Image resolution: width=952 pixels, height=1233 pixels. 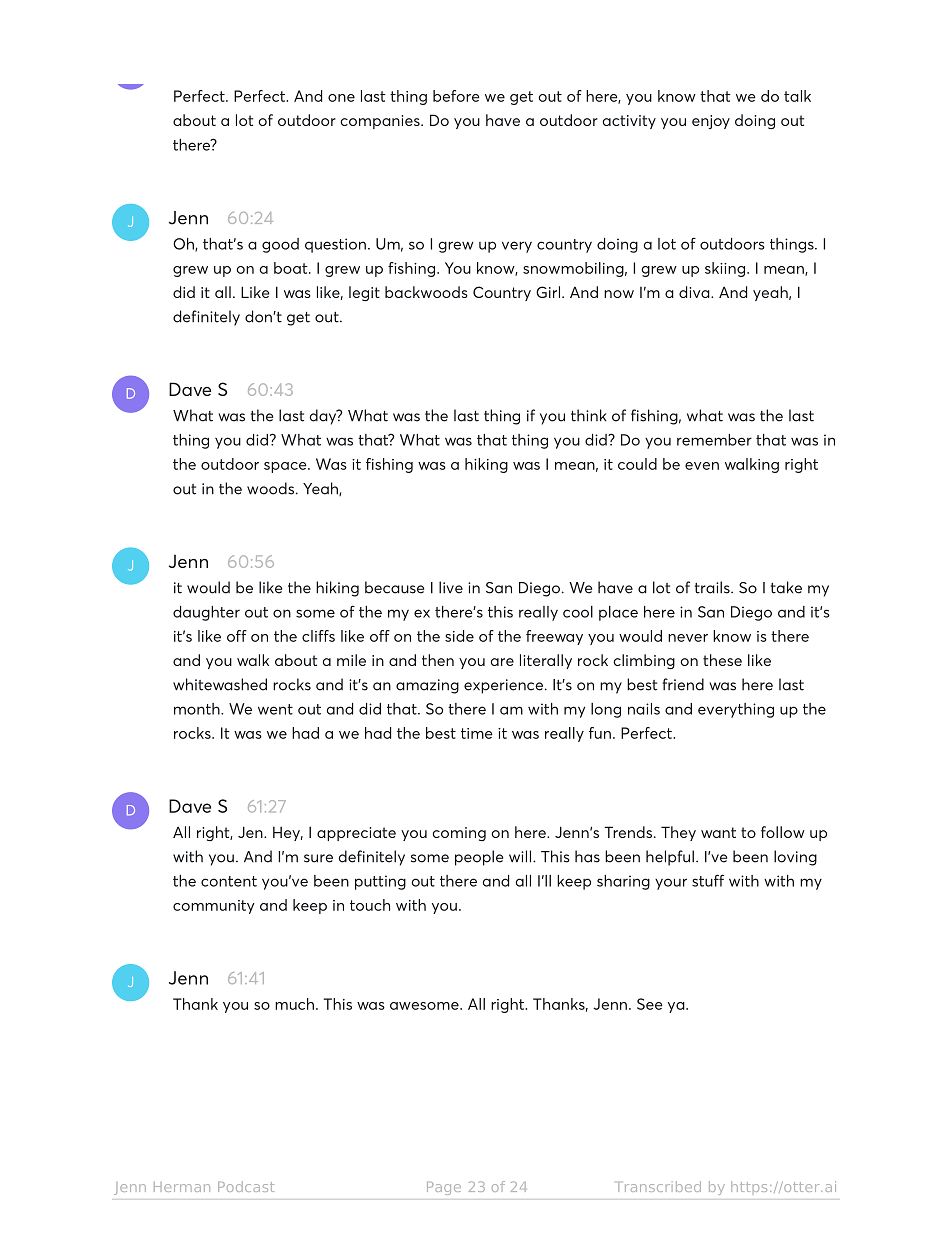 What do you see at coordinates (502, 662) in the screenshot?
I see `are` at bounding box center [502, 662].
